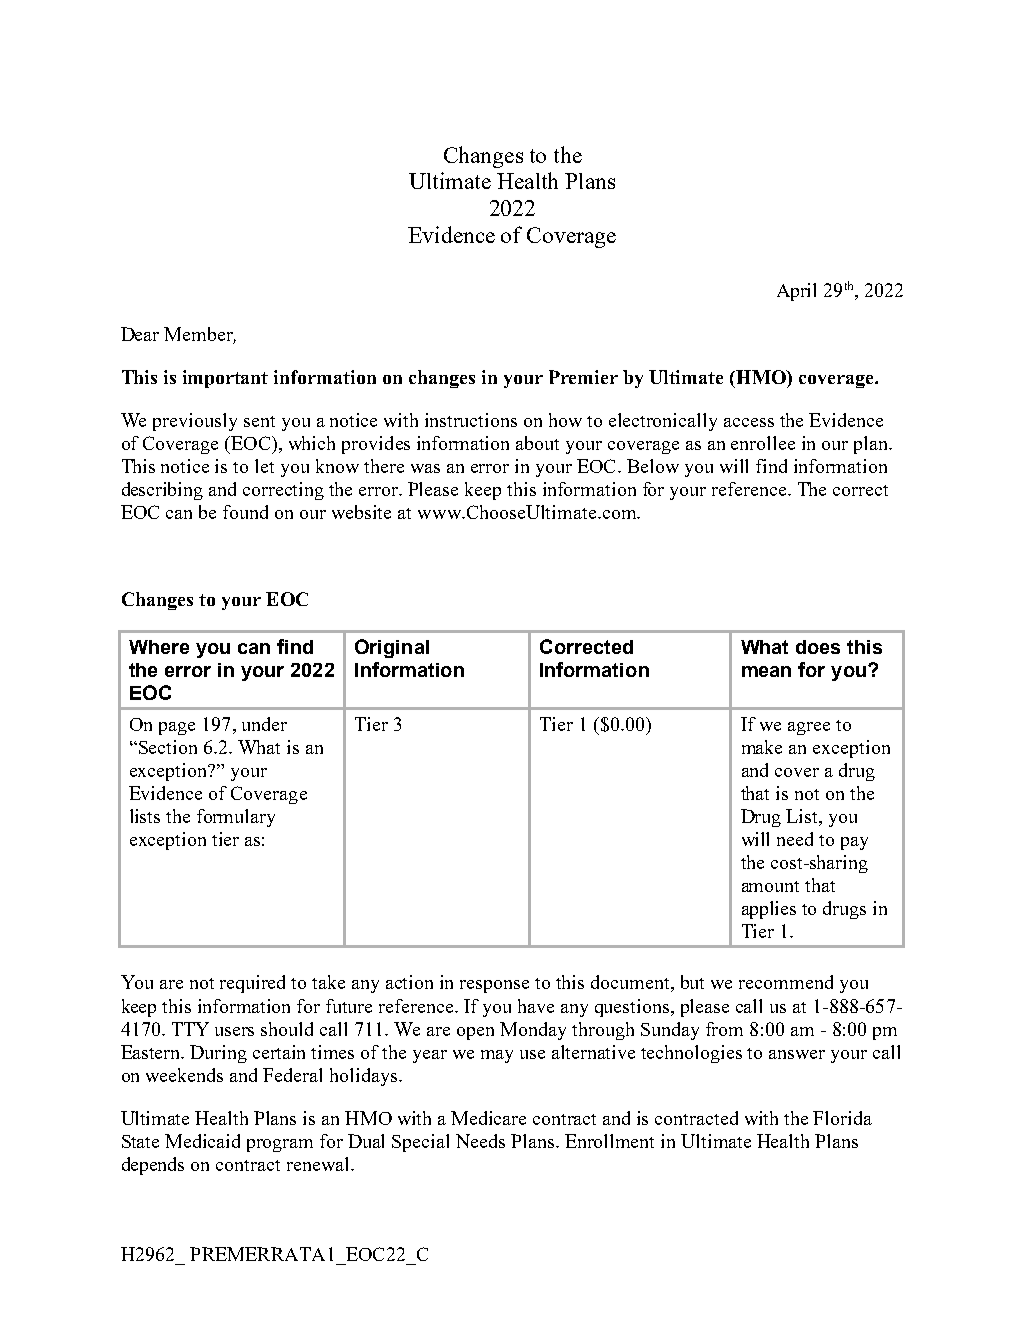 The height and width of the screenshot is (1326, 1025). I want to click on was, so click(425, 468).
